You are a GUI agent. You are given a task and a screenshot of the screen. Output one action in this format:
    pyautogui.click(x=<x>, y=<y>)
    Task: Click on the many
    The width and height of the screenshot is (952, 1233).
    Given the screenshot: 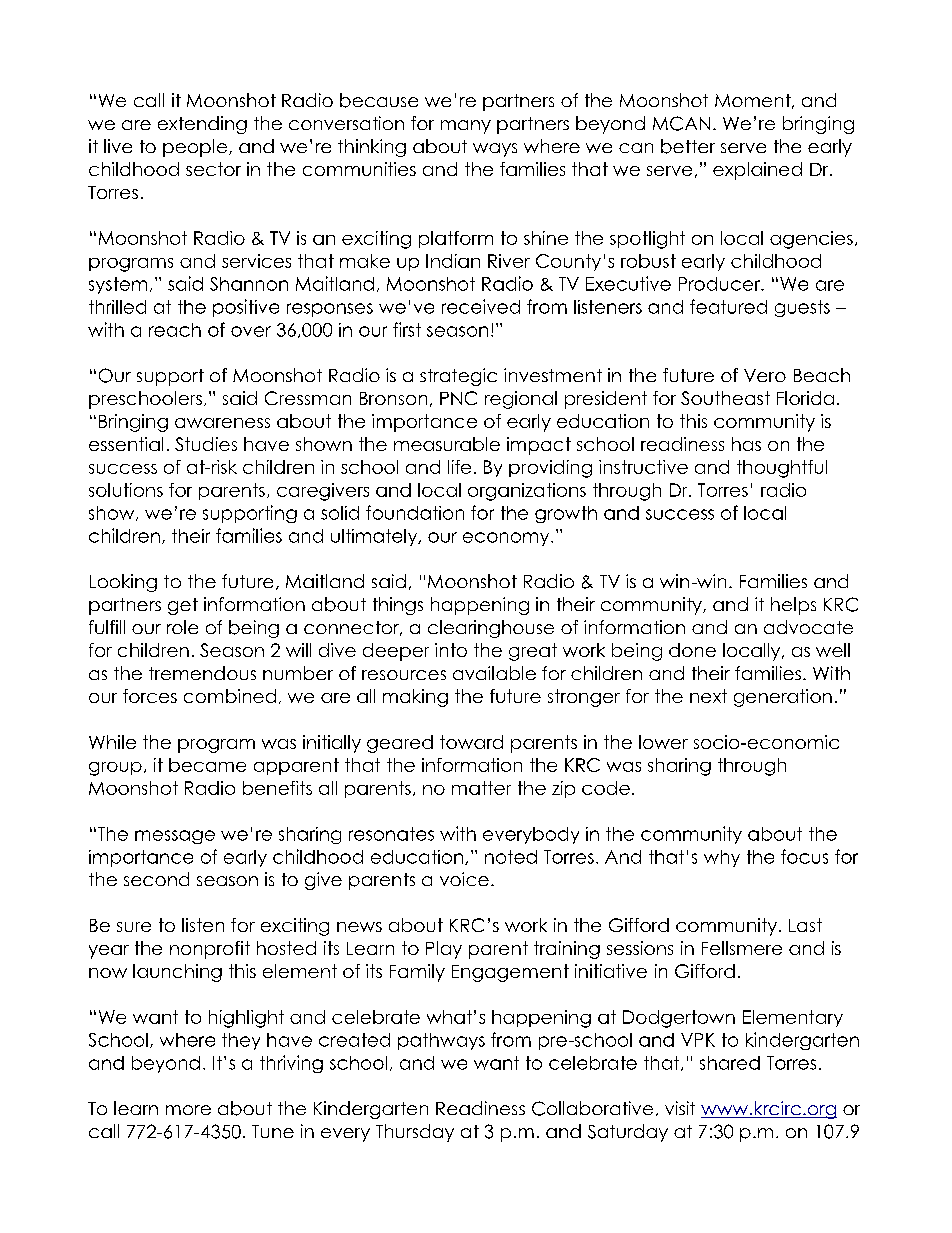 What is the action you would take?
    pyautogui.click(x=466, y=127)
